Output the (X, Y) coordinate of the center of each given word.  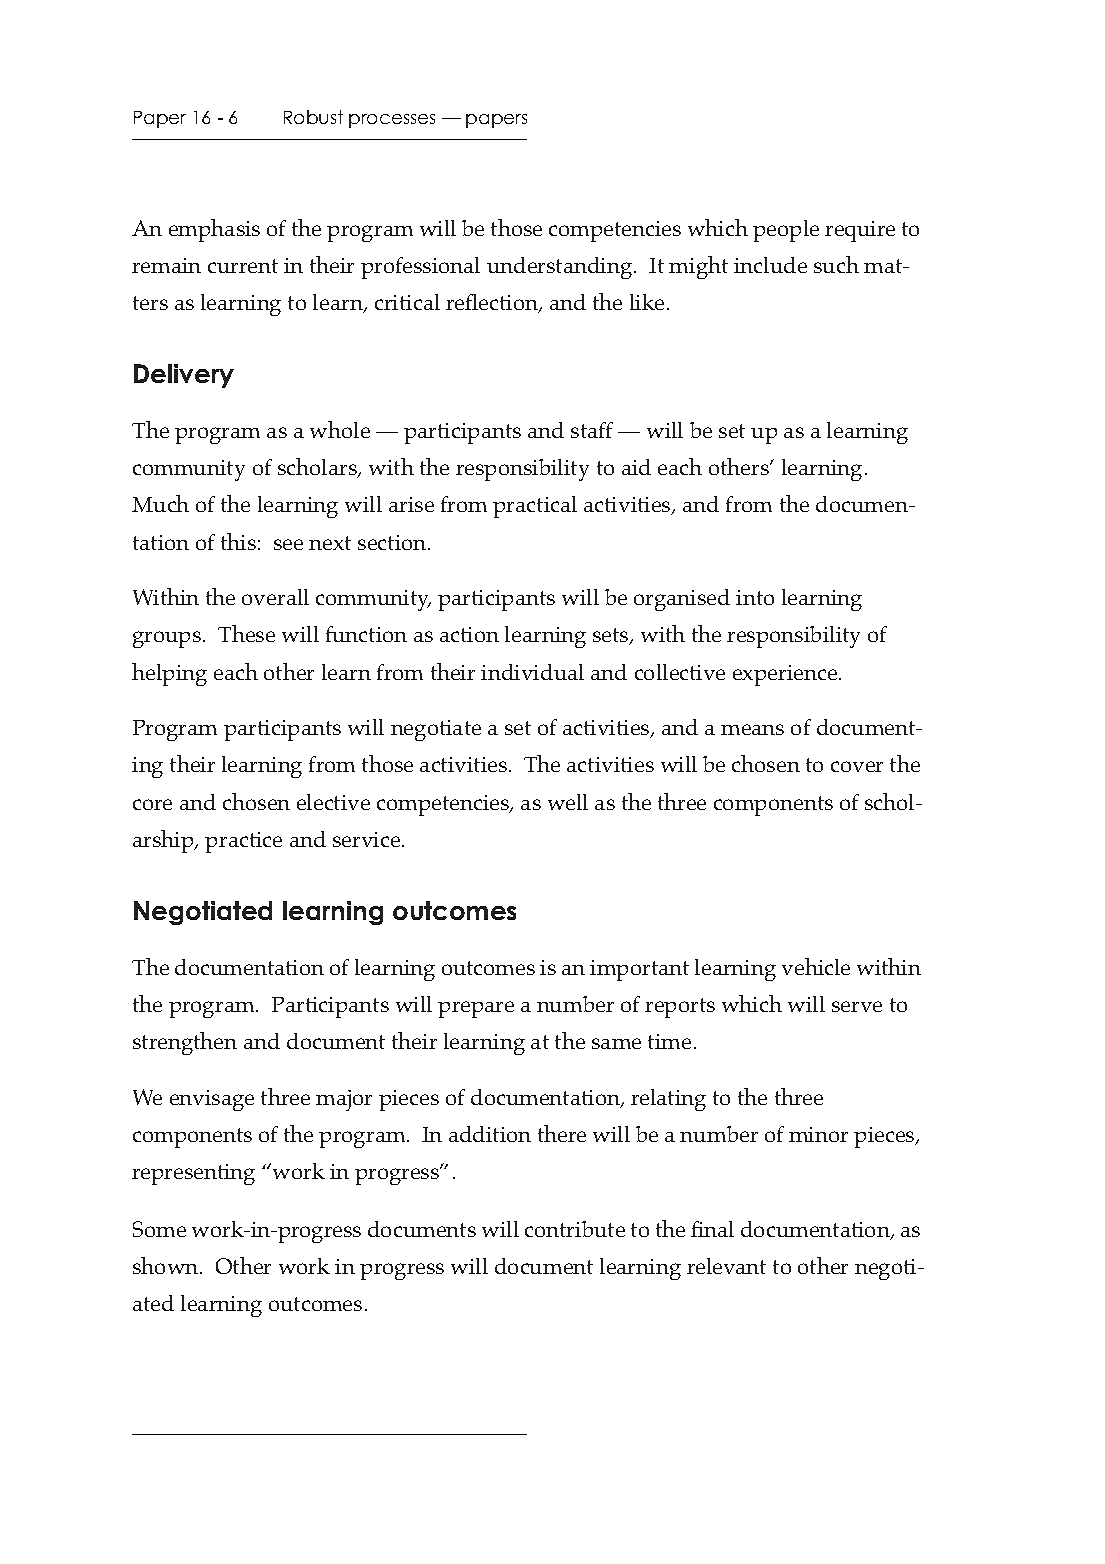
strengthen (185, 1043)
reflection (493, 303)
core (152, 804)
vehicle (816, 966)
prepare (476, 1009)
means (752, 729)
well (568, 802)
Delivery (184, 376)
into (755, 597)
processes (392, 121)
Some (159, 1229)
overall (275, 597)
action (469, 634)
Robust (313, 117)
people (786, 231)
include (770, 265)
